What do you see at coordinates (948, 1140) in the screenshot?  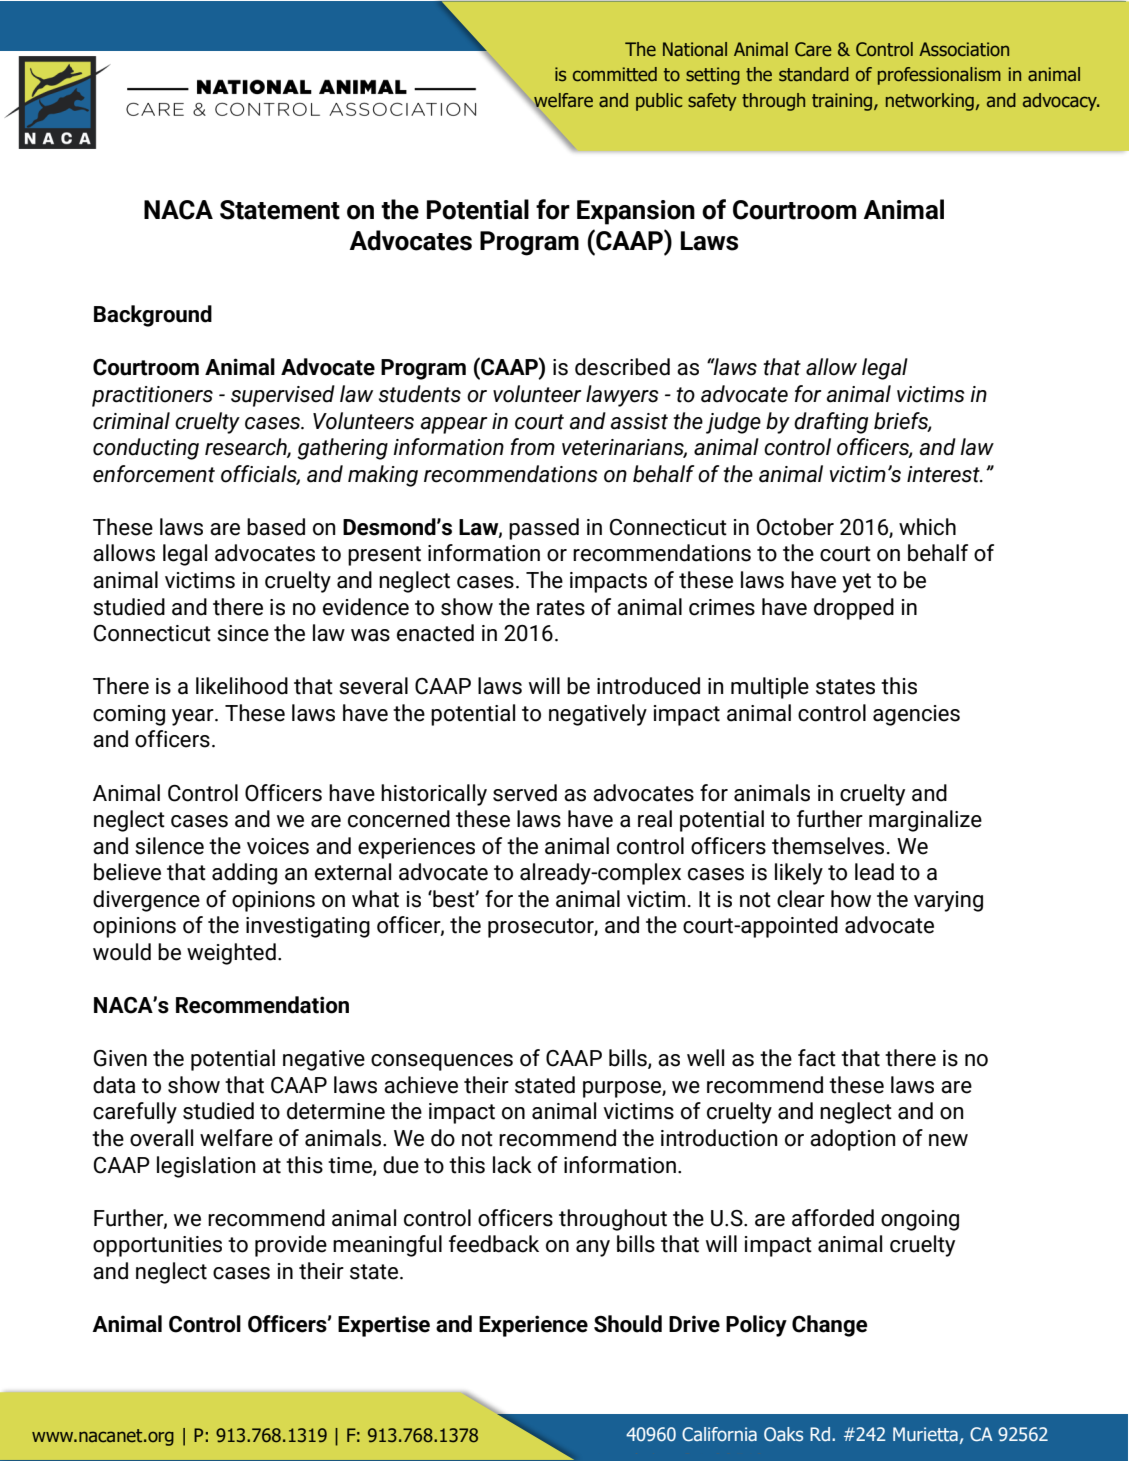 I see `new` at bounding box center [948, 1140].
